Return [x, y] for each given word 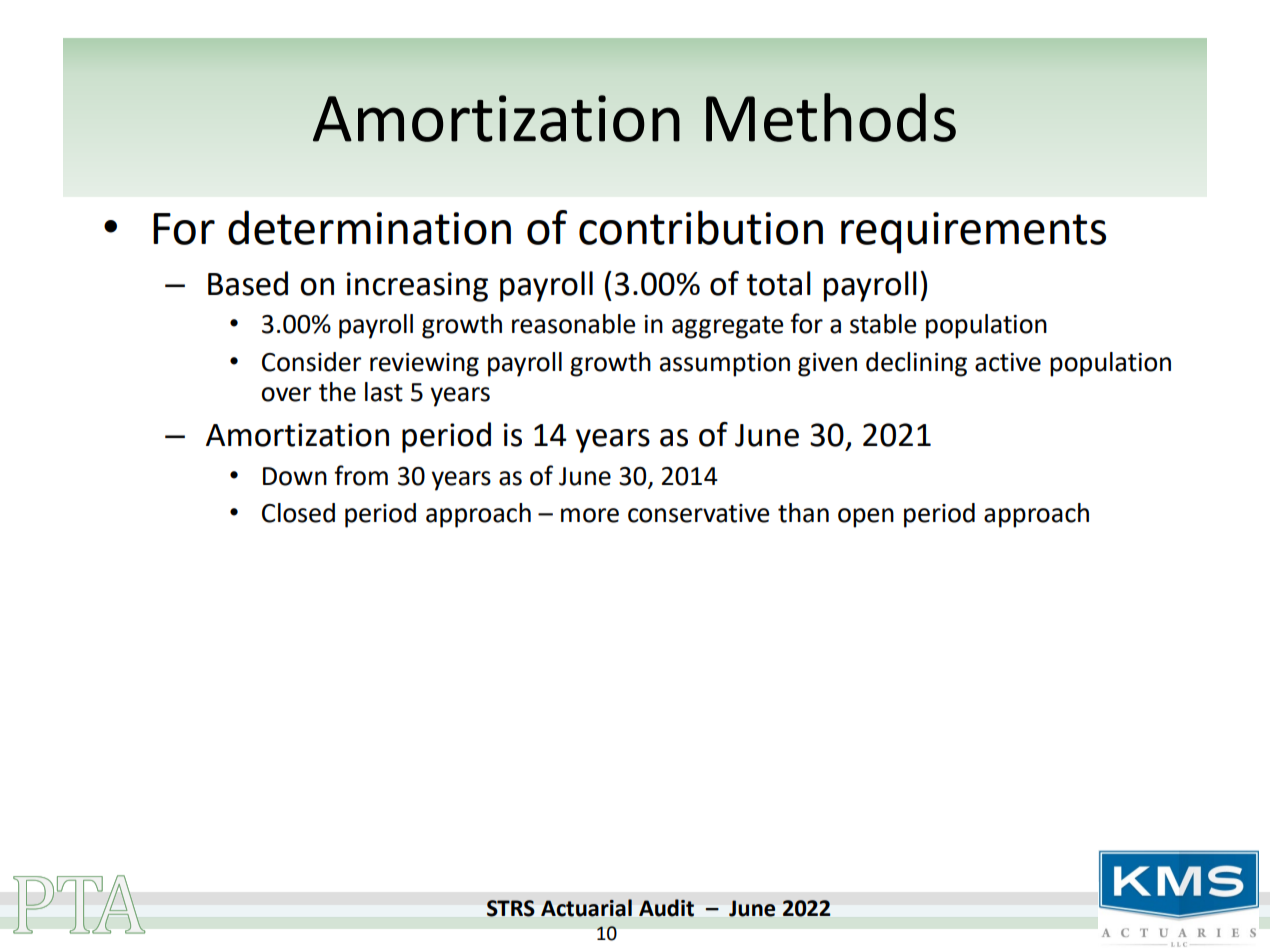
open [866, 518]
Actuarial [586, 908]
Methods [831, 117]
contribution [701, 227]
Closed [298, 513]
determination [369, 227]
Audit [666, 908]
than [803, 513]
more [590, 515]
